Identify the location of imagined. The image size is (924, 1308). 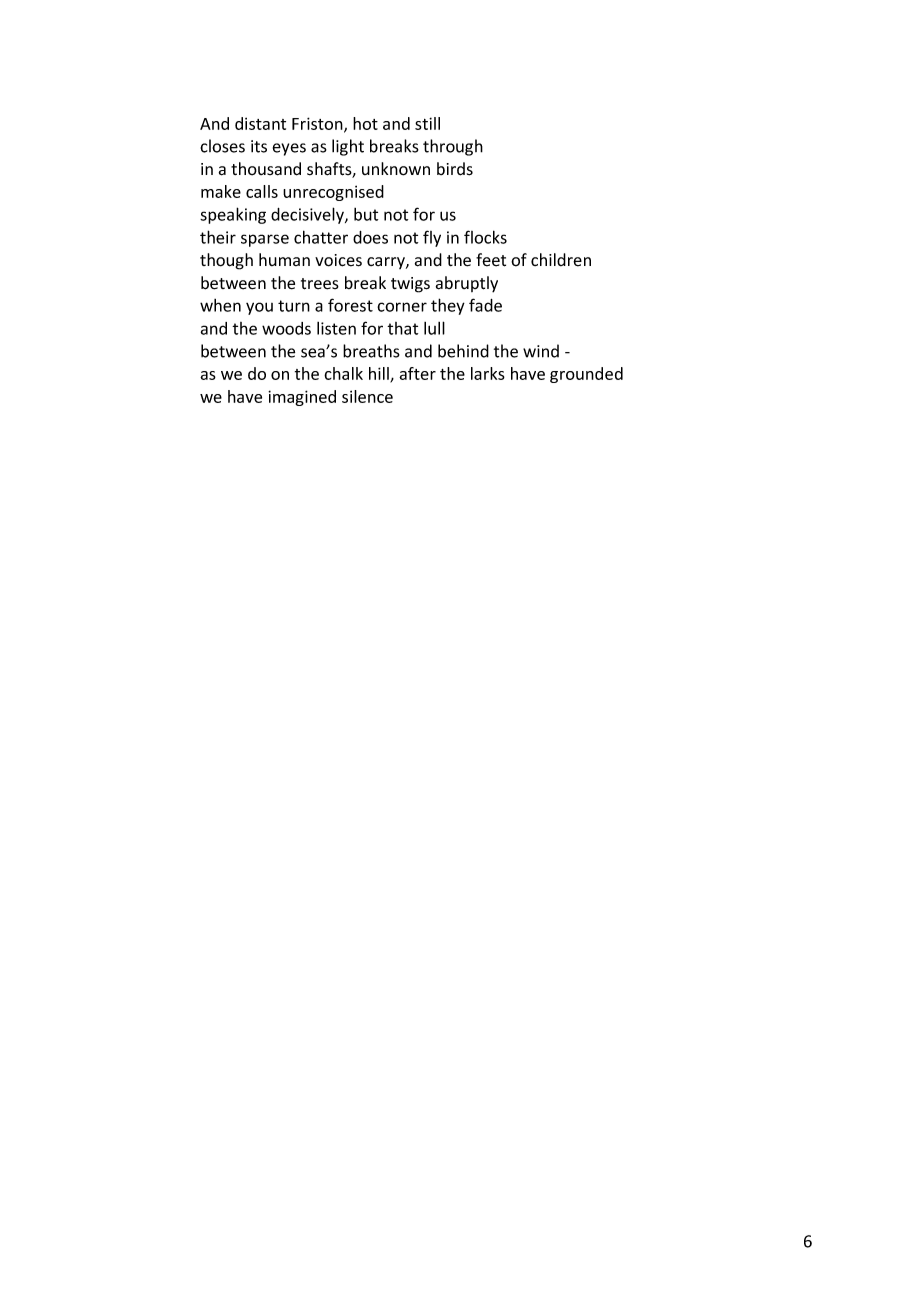
(302, 398).
